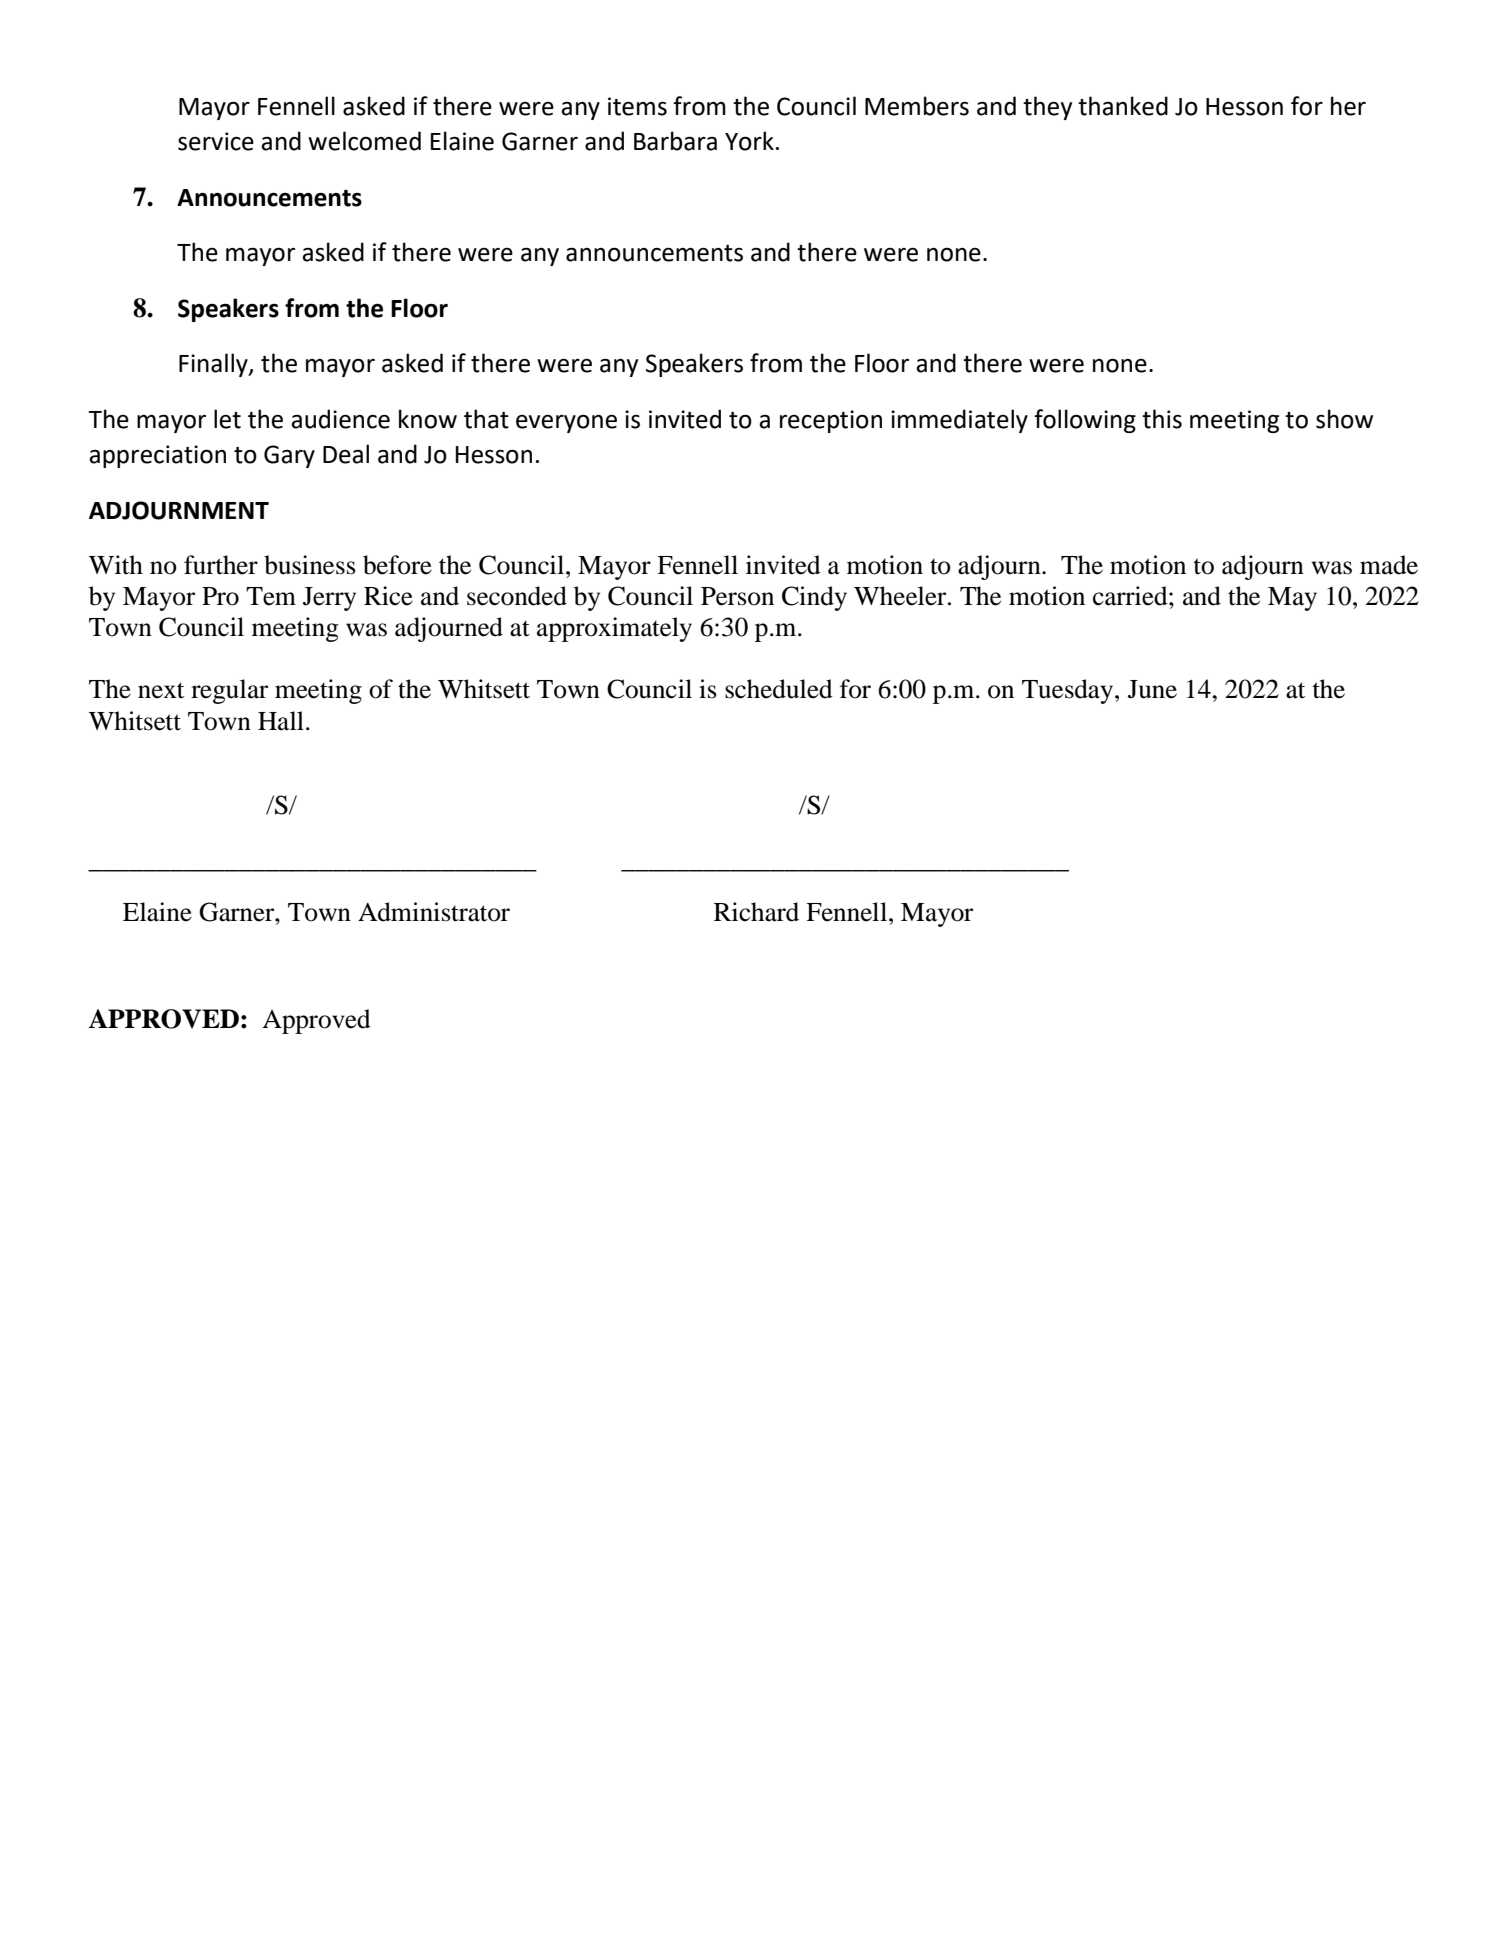 Image resolution: width=1509 pixels, height=1953 pixels. Describe the element at coordinates (214, 365) in the screenshot. I see `Finally` at that location.
